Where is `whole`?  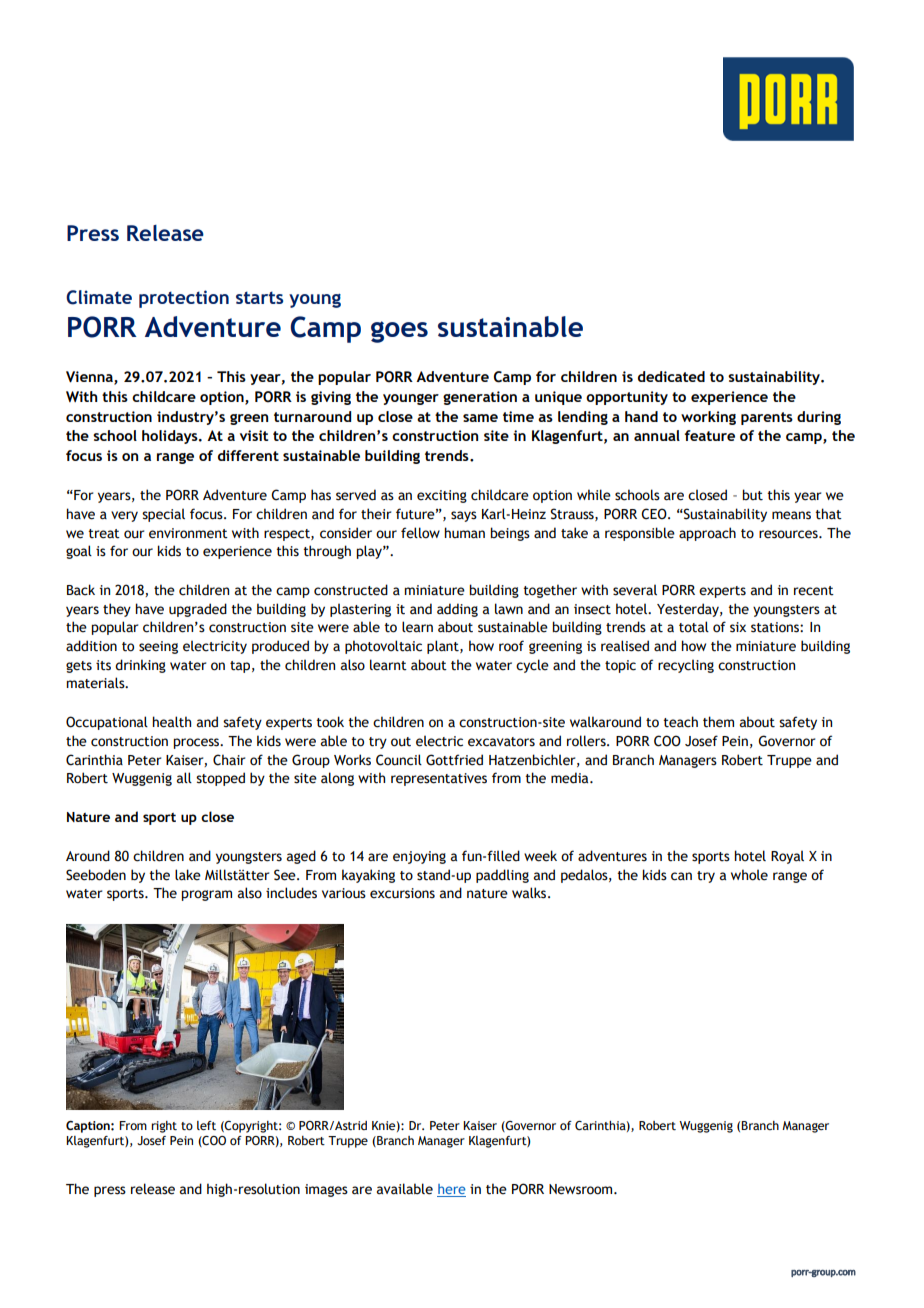 whole is located at coordinates (749, 875).
